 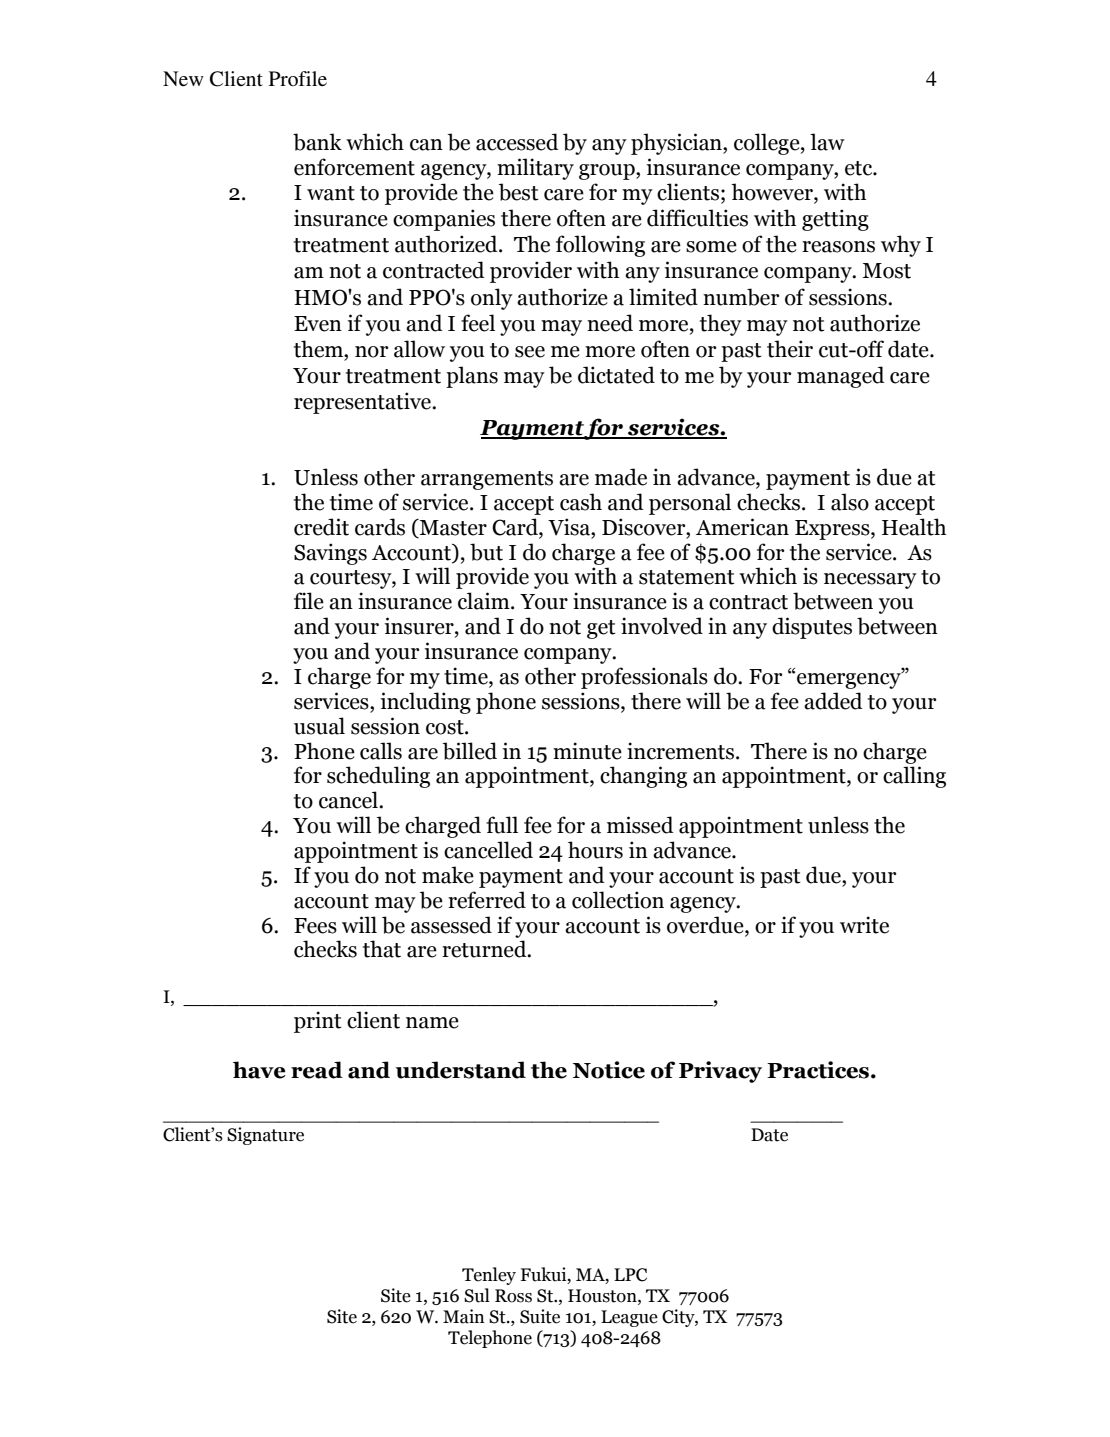 What do you see at coordinates (530, 352) in the document?
I see `see` at bounding box center [530, 352].
